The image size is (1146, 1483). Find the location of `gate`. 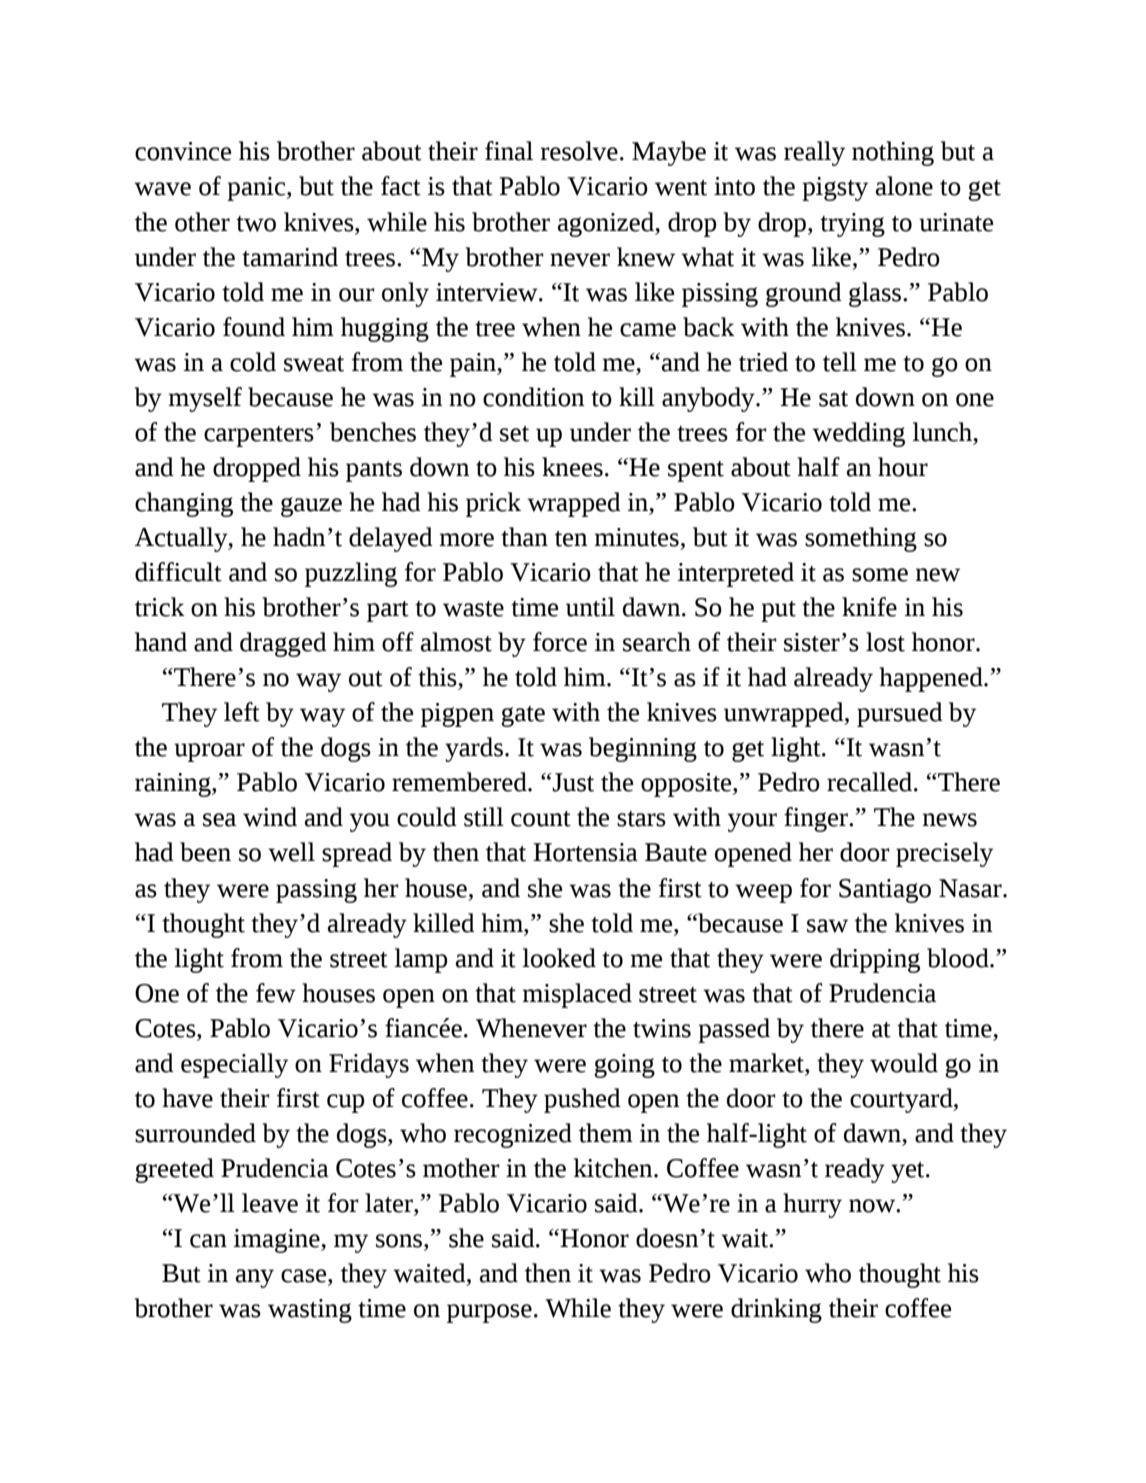

gate is located at coordinates (523, 716).
